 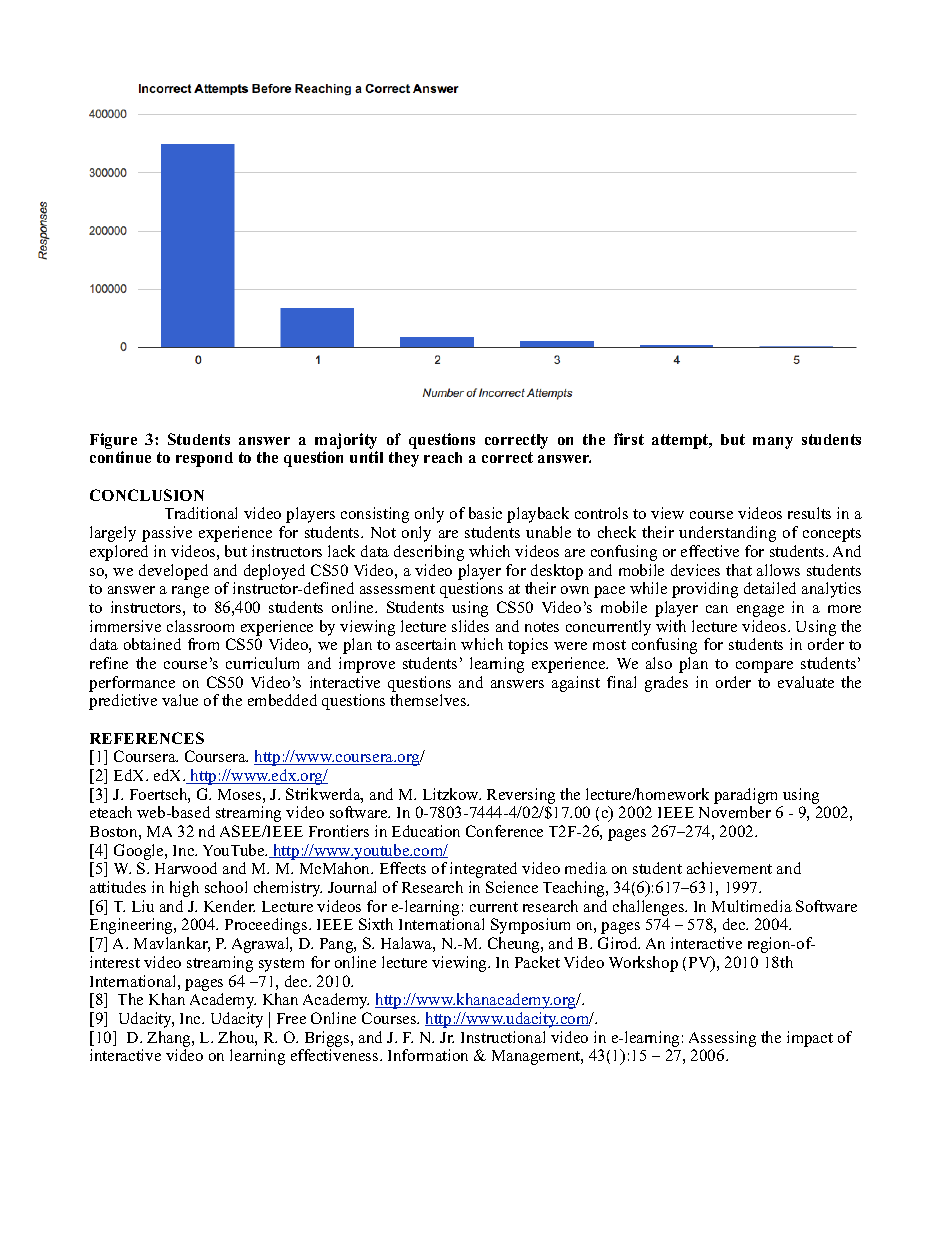 I want to click on engage, so click(x=760, y=611).
